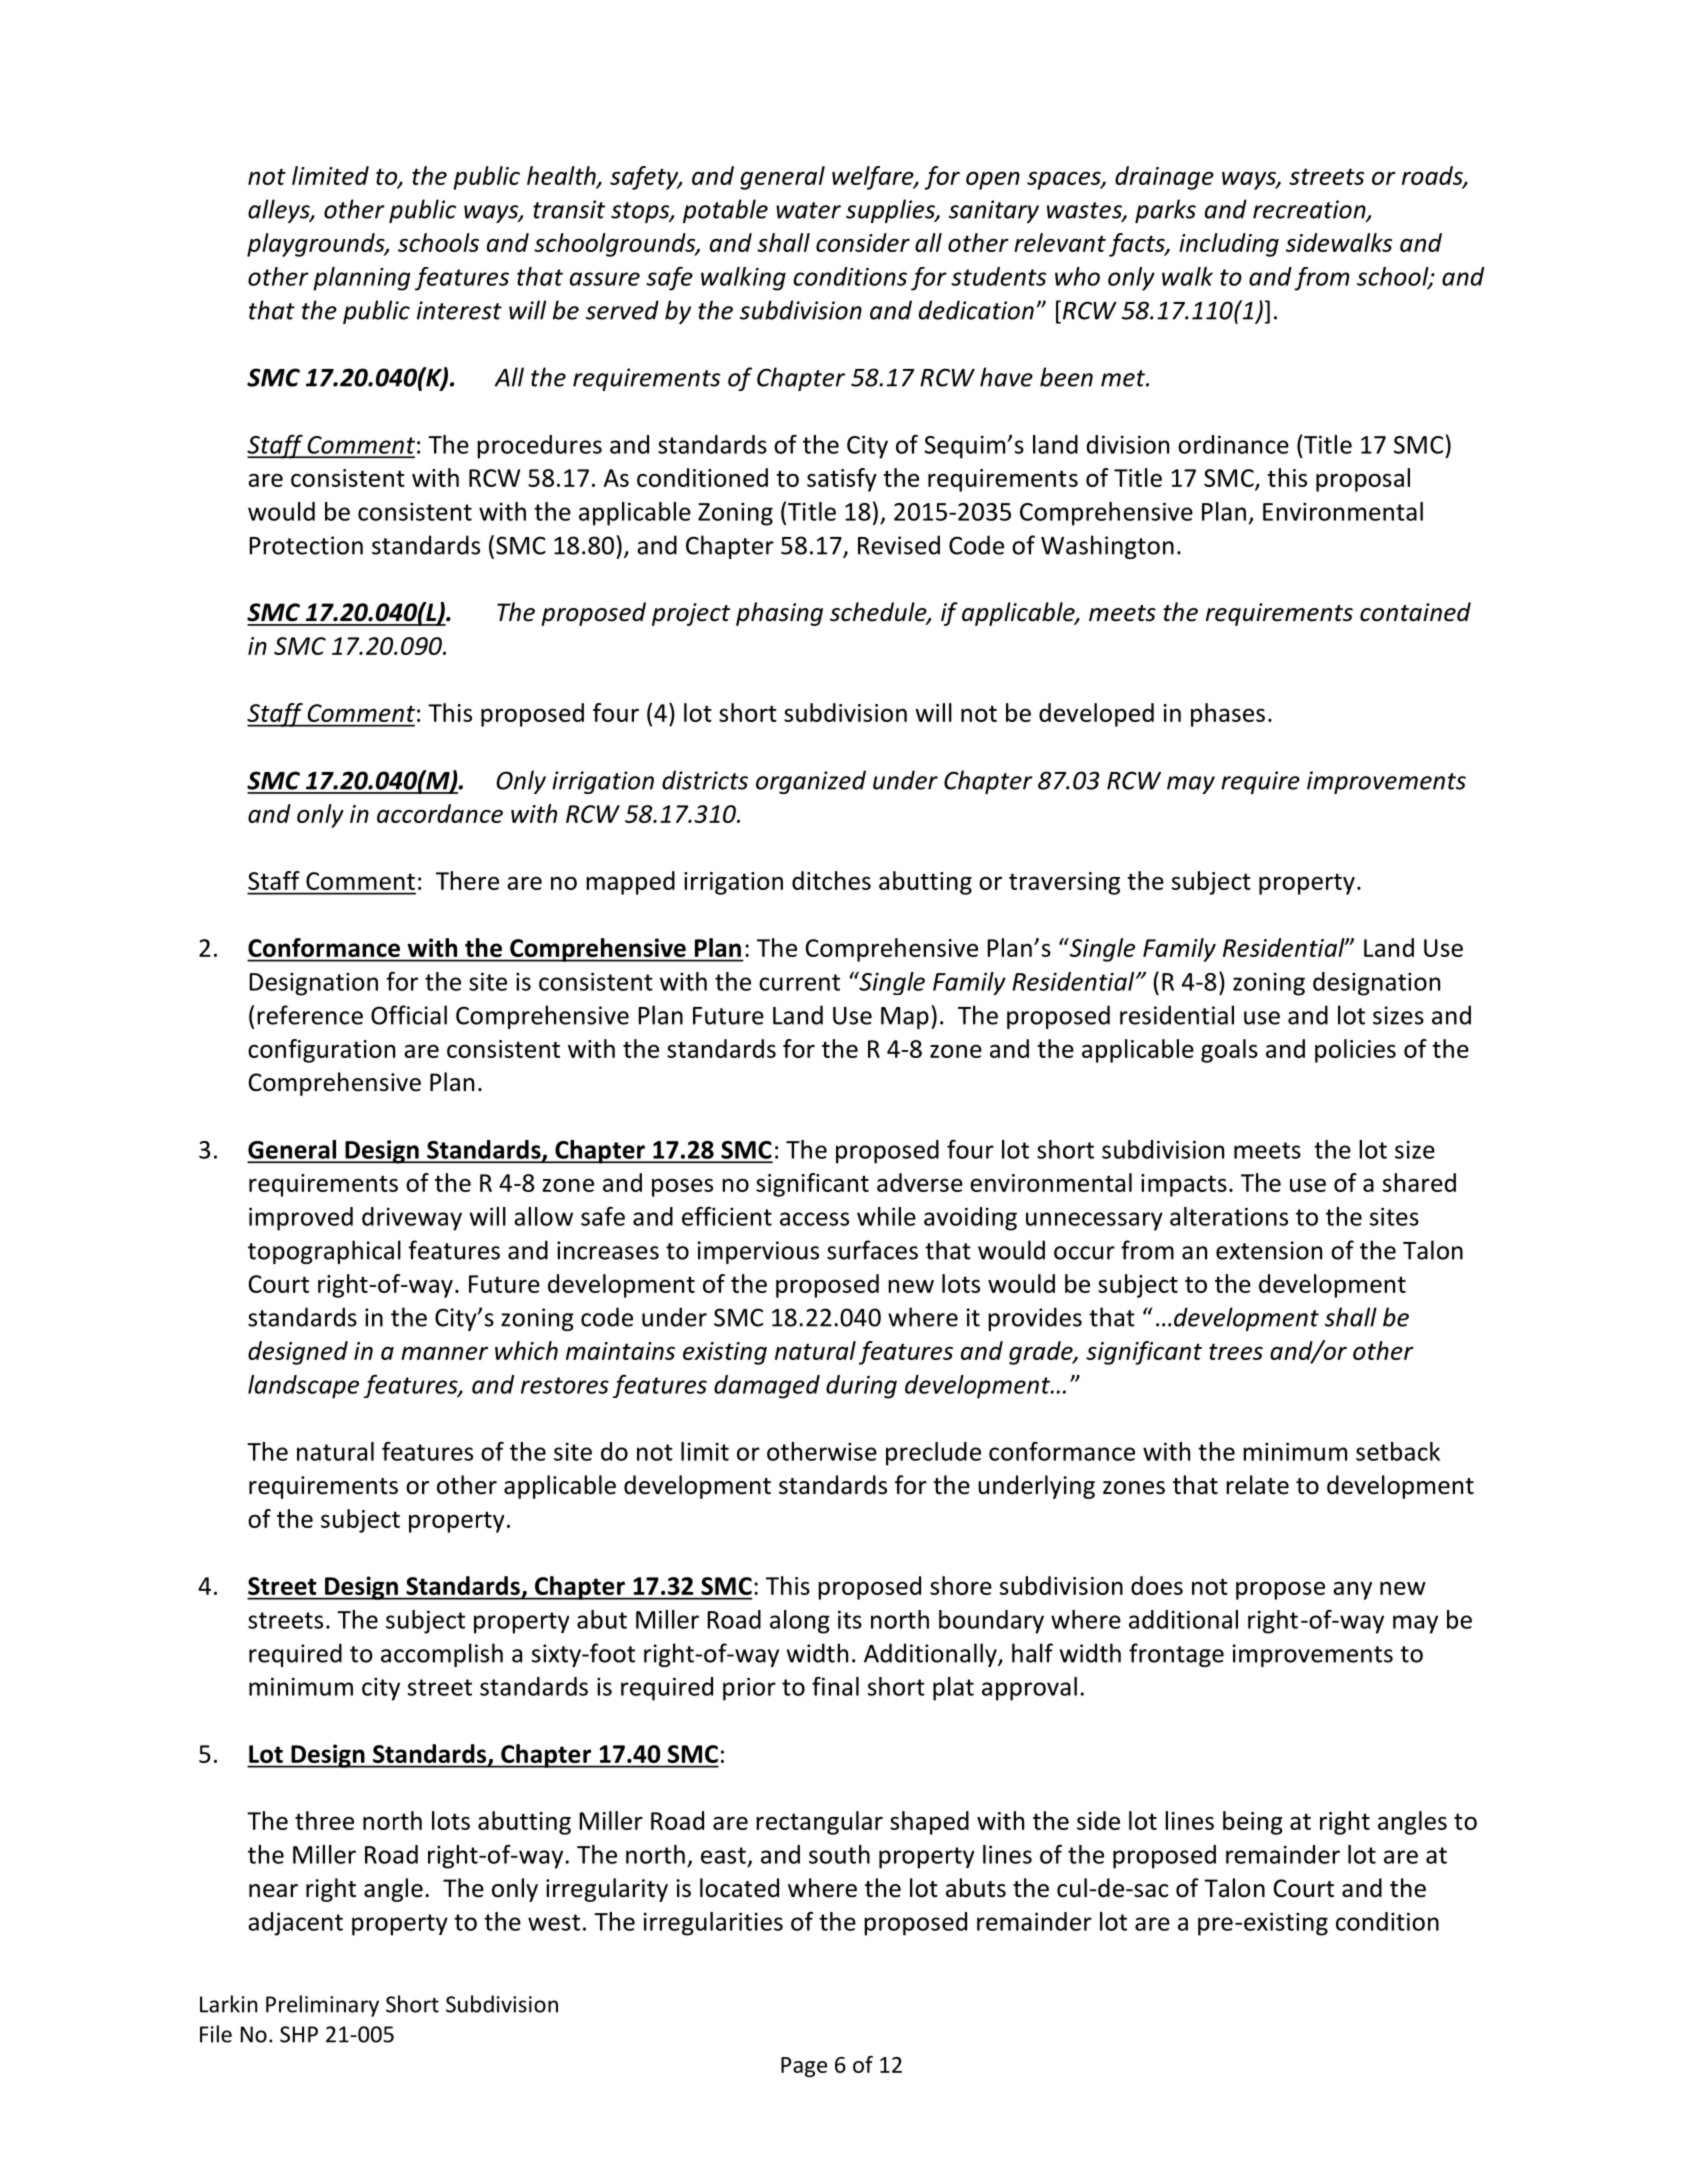 This screenshot has height=2178, width=1683. I want to click on being, so click(1253, 1823).
